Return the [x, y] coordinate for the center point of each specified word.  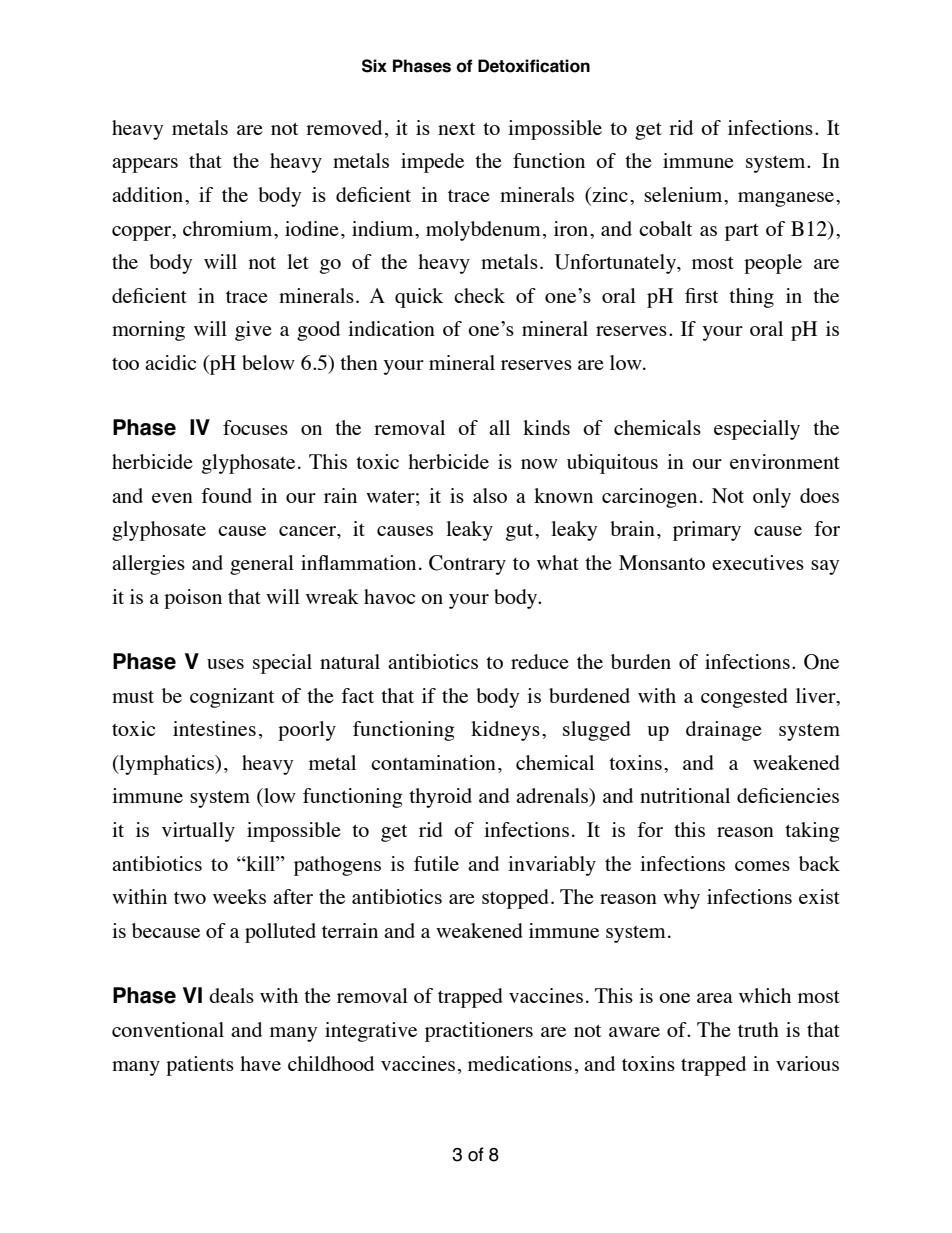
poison [193, 599]
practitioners [479, 1032]
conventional [168, 1029]
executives [758, 562]
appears [145, 165]
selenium [684, 194]
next [456, 128]
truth [758, 1029]
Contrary [467, 565]
